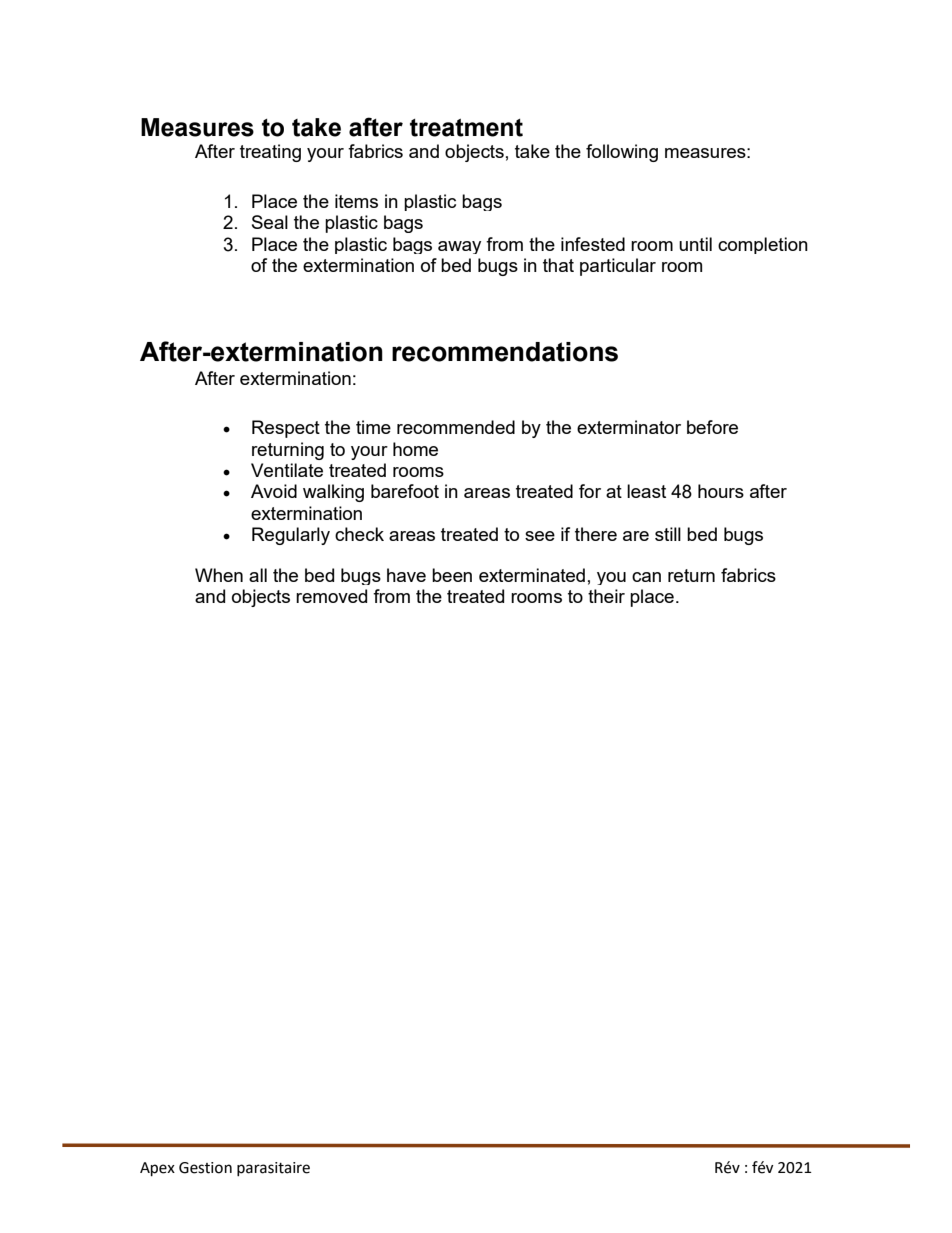  Describe the element at coordinates (452, 575) in the page. I see `been` at that location.
